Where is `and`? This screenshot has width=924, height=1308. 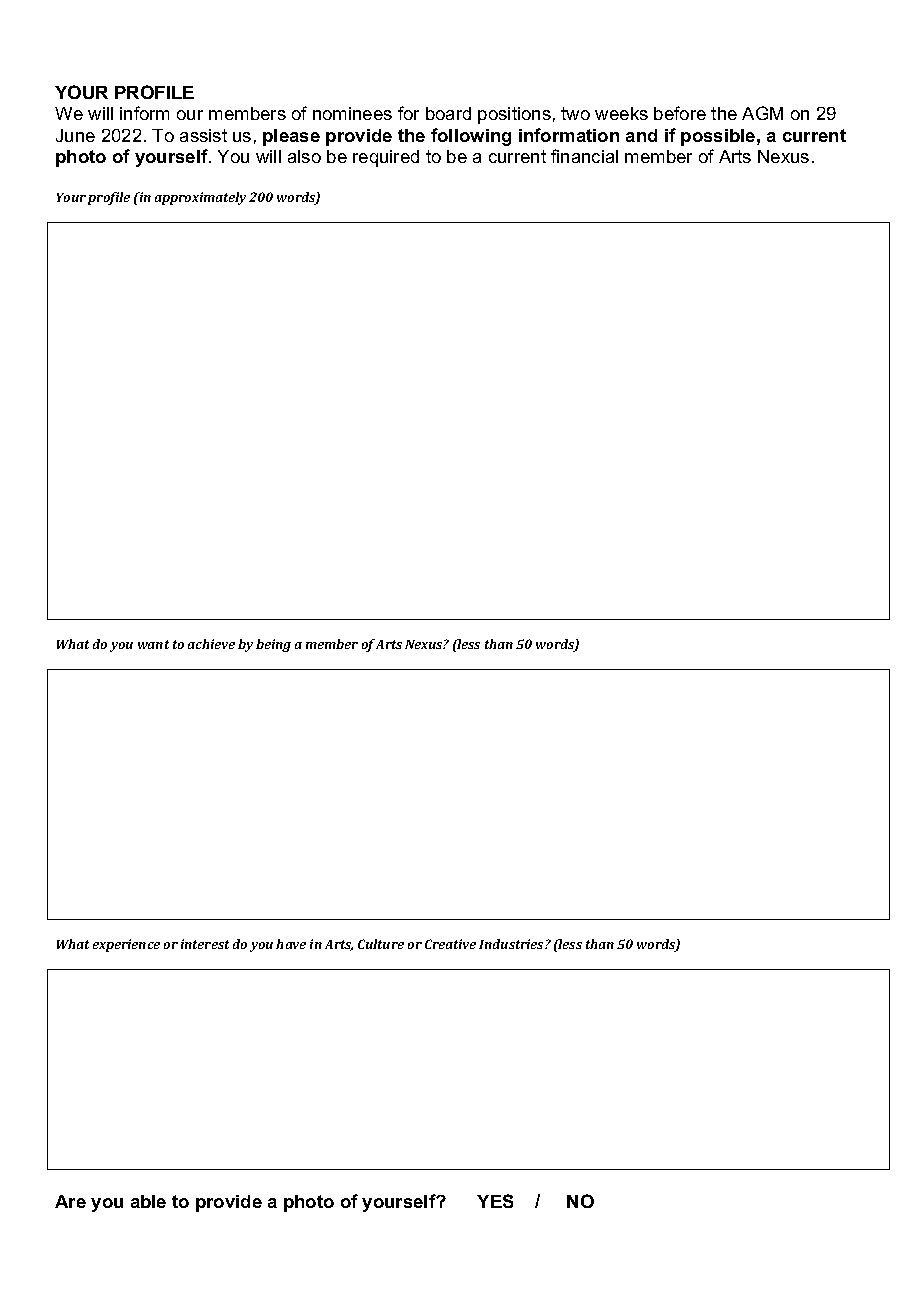
and is located at coordinates (641, 135).
